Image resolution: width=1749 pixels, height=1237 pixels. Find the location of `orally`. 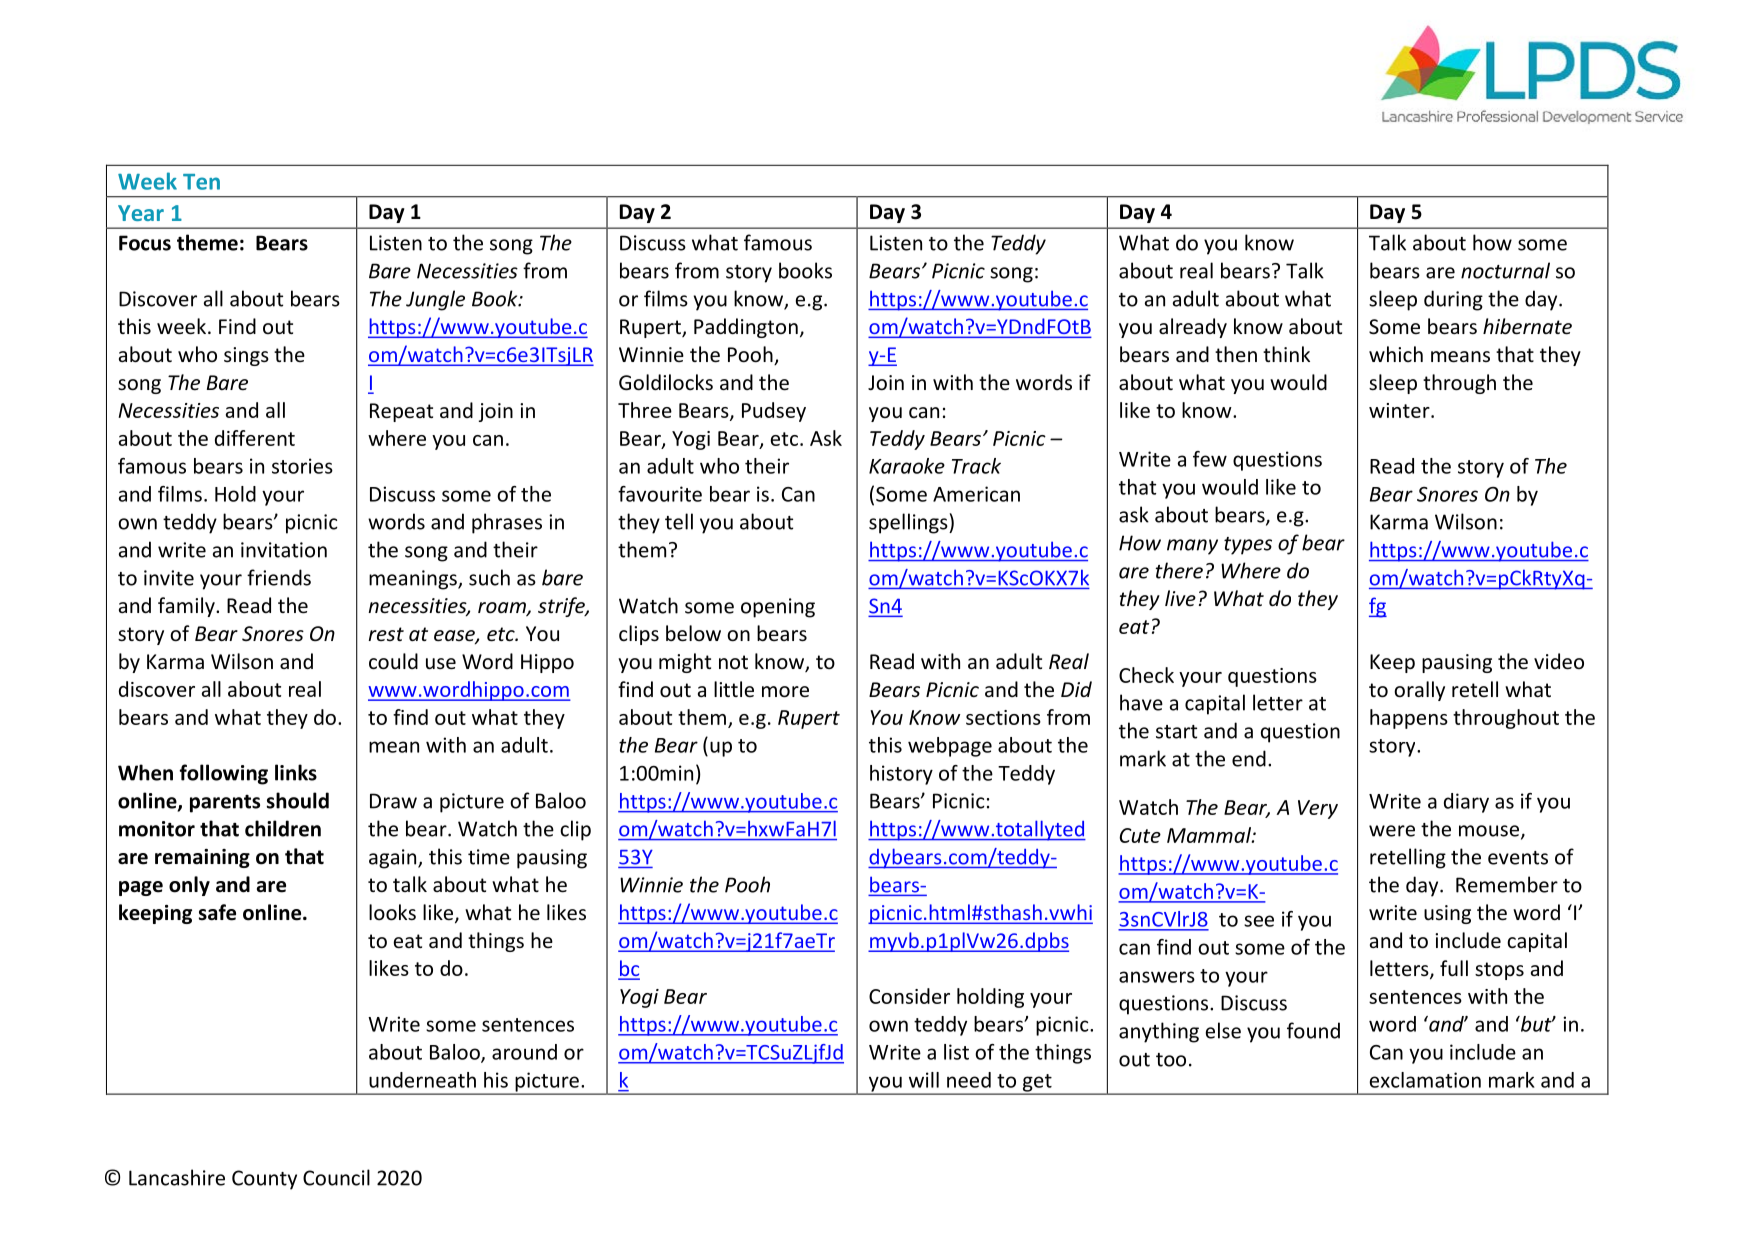

orally is located at coordinates (1419, 691).
